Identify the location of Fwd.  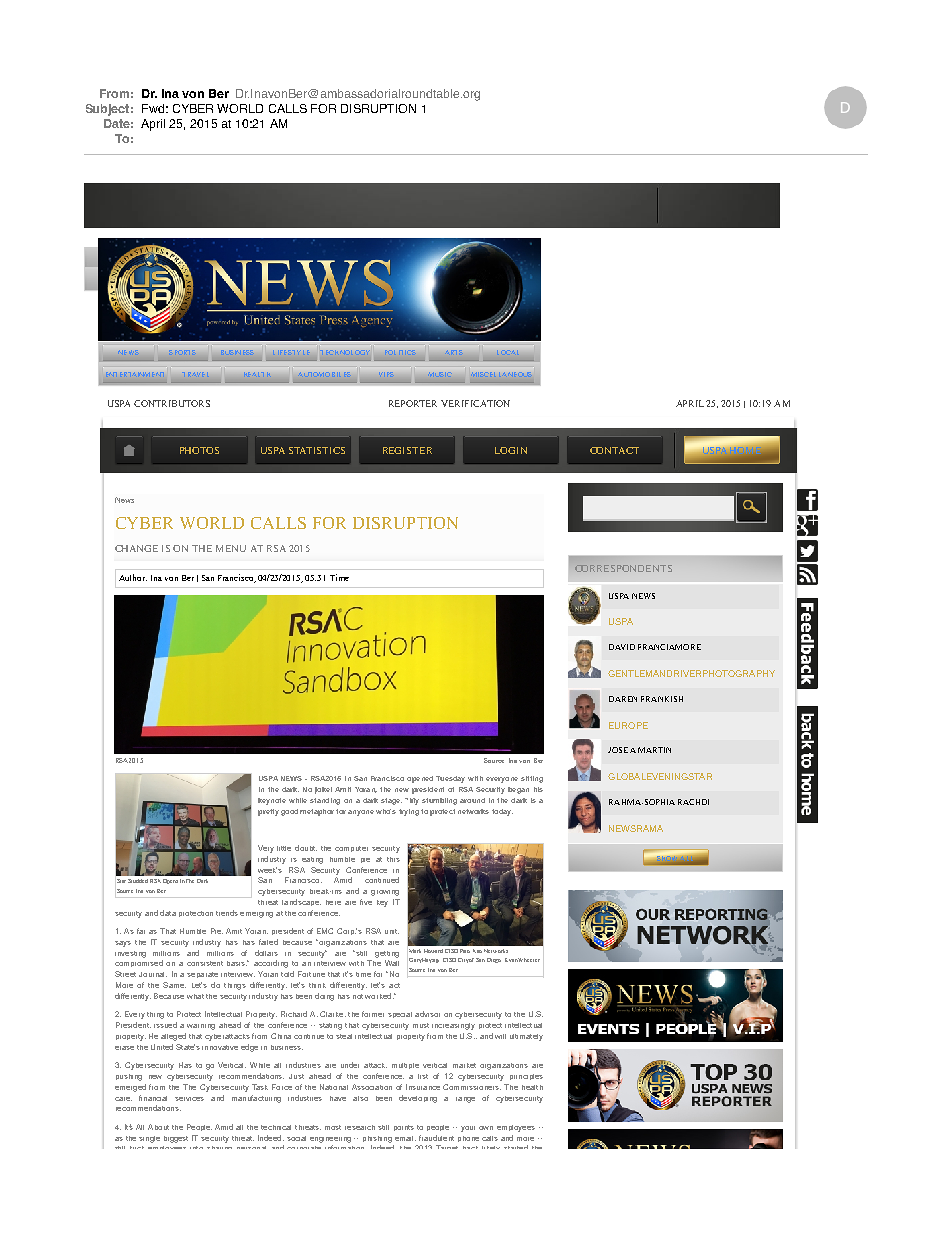
(153, 108).
